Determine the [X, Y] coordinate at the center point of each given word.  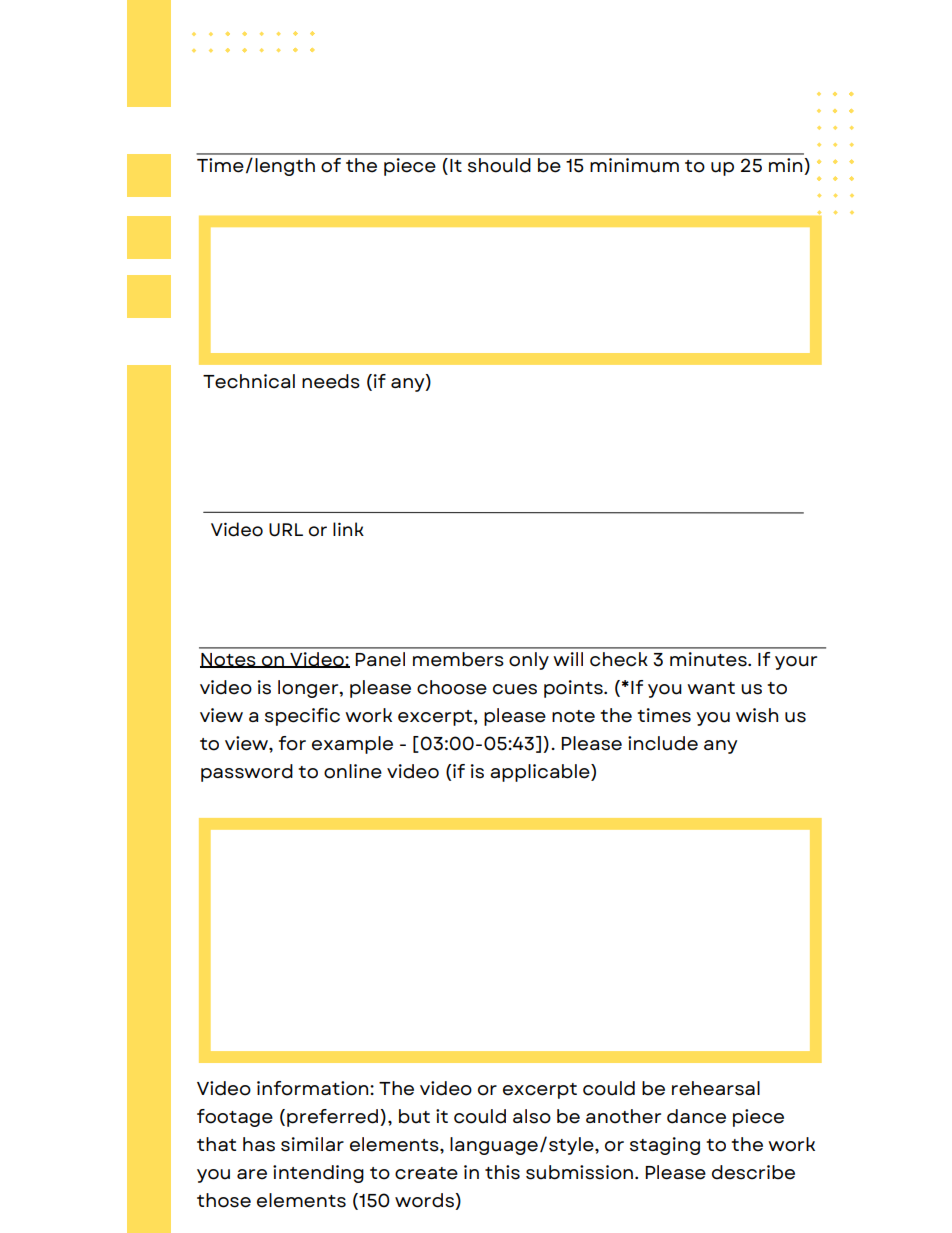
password [247, 773]
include [663, 743]
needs [331, 381]
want [711, 688]
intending [318, 1174]
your [796, 663]
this [502, 1172]
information [314, 1088]
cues [515, 689]
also [532, 1116]
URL [286, 530]
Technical [249, 381]
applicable [541, 773]
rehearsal [716, 1088]
